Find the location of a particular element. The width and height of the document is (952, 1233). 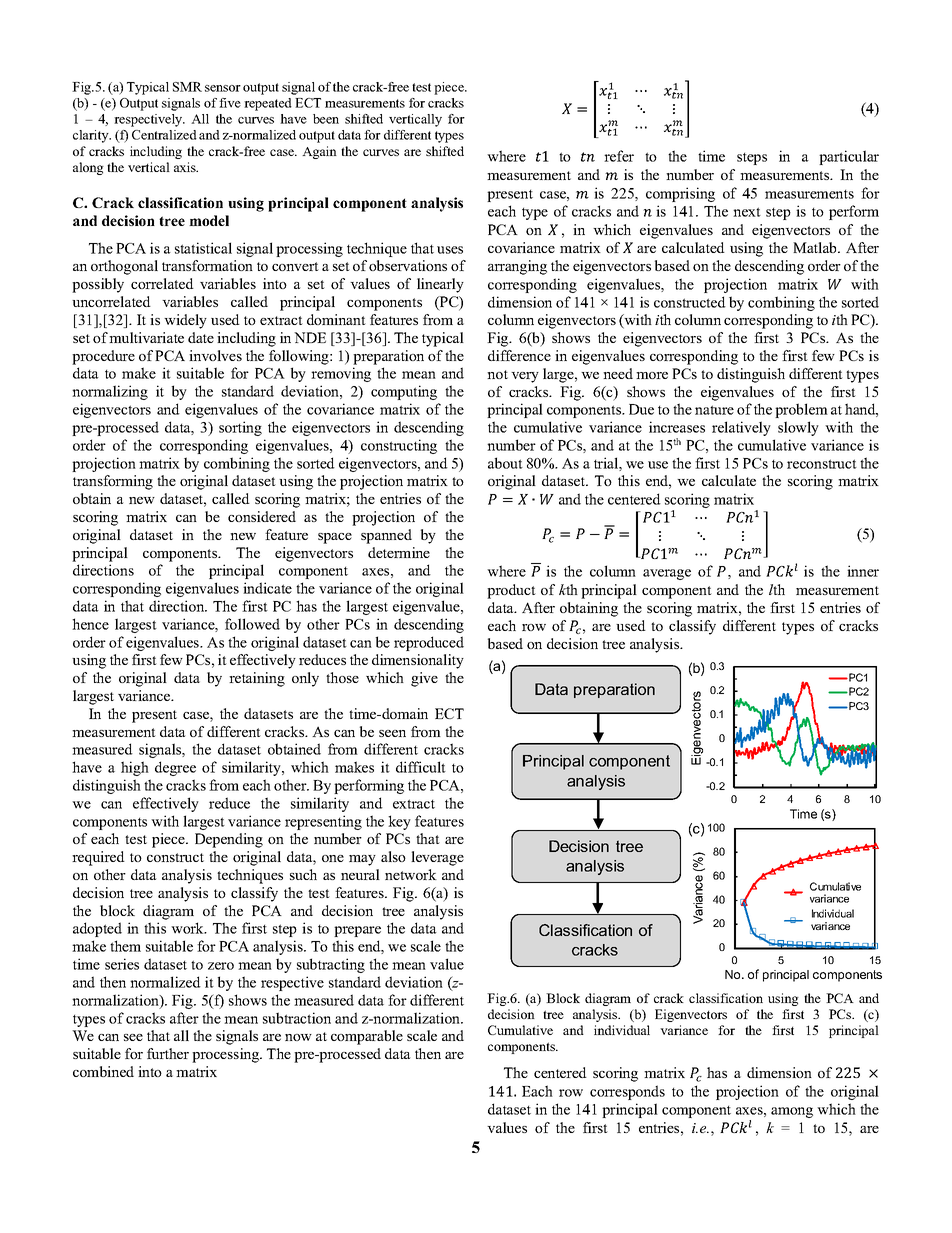

sorting is located at coordinates (240, 428).
